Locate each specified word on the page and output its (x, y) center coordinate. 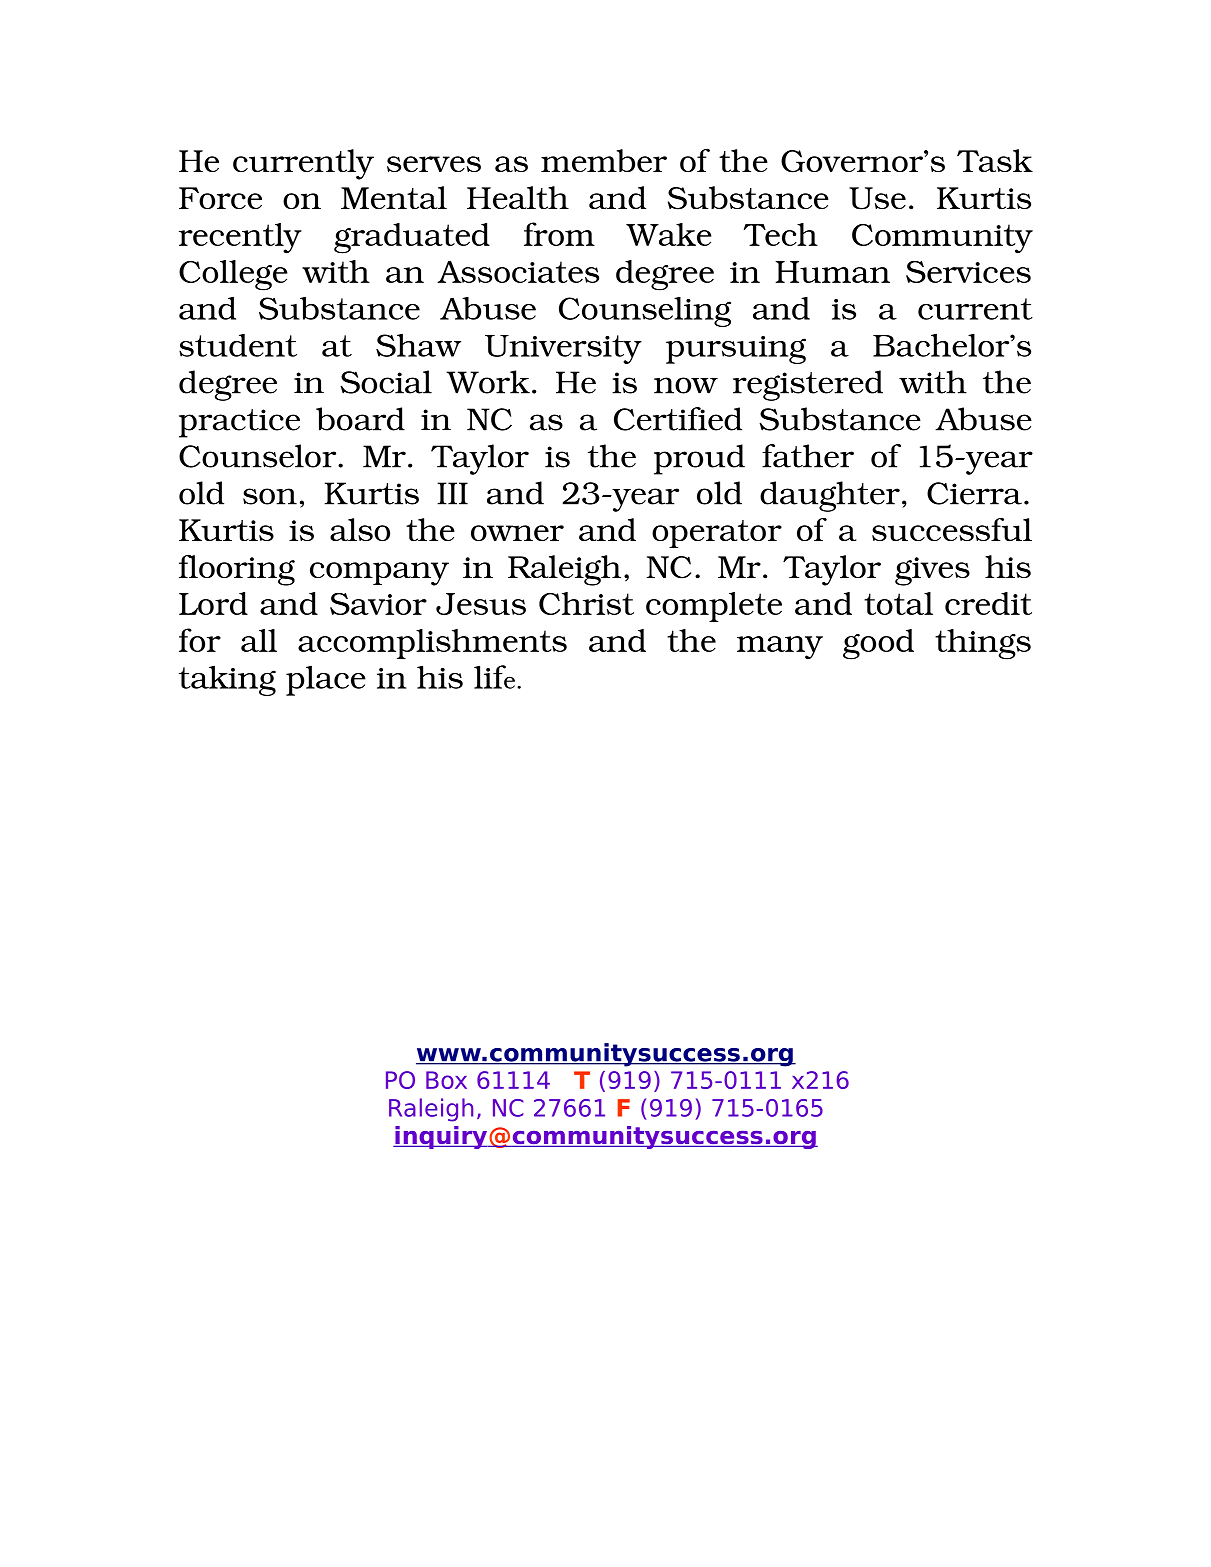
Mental (394, 197)
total (898, 603)
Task (995, 160)
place (326, 681)
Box (446, 1080)
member (604, 160)
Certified (678, 419)
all (259, 640)
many (780, 648)
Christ (586, 603)
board (360, 419)
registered (808, 385)
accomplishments (432, 644)
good (878, 644)
